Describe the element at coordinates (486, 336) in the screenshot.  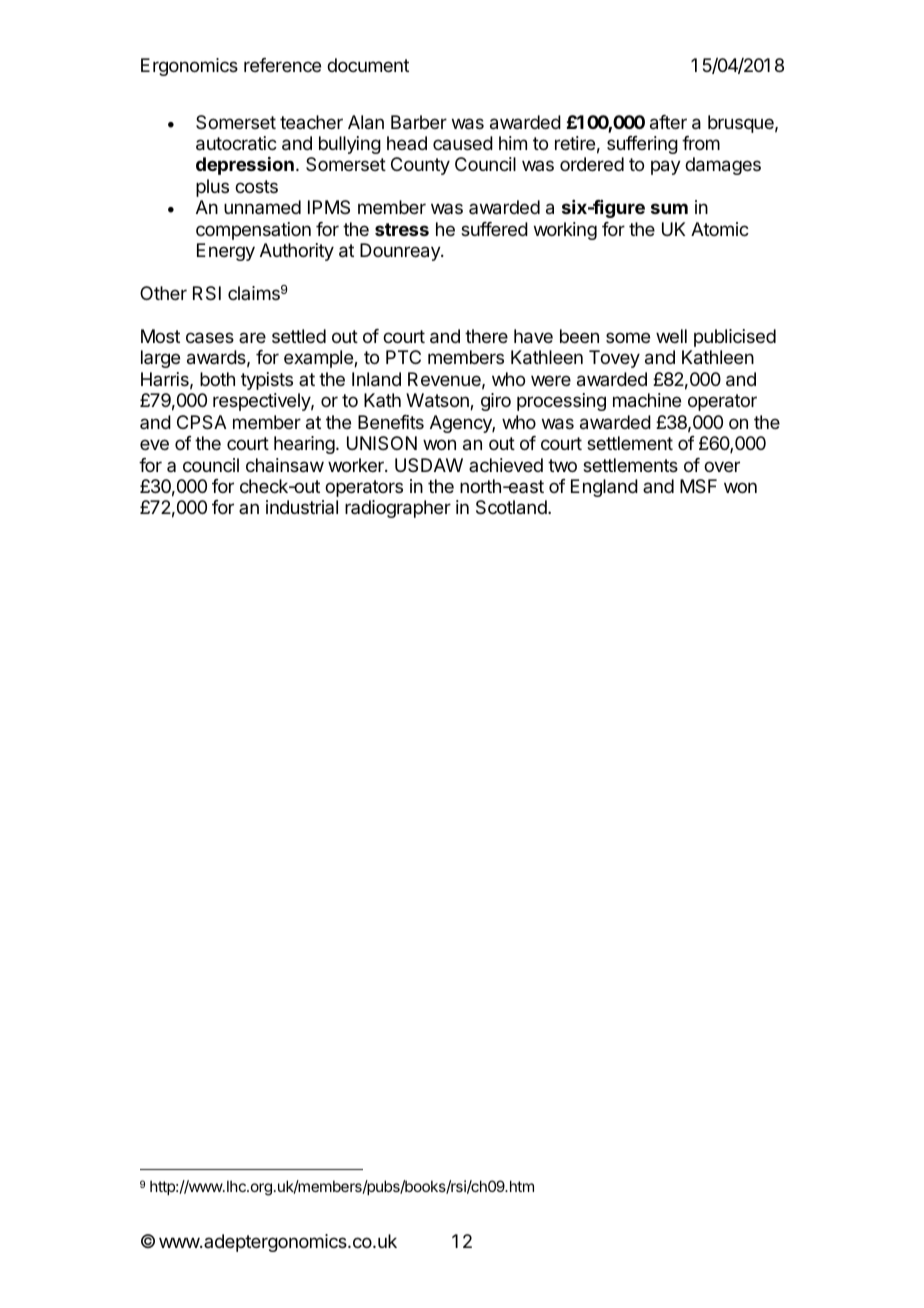
I see `there` at that location.
